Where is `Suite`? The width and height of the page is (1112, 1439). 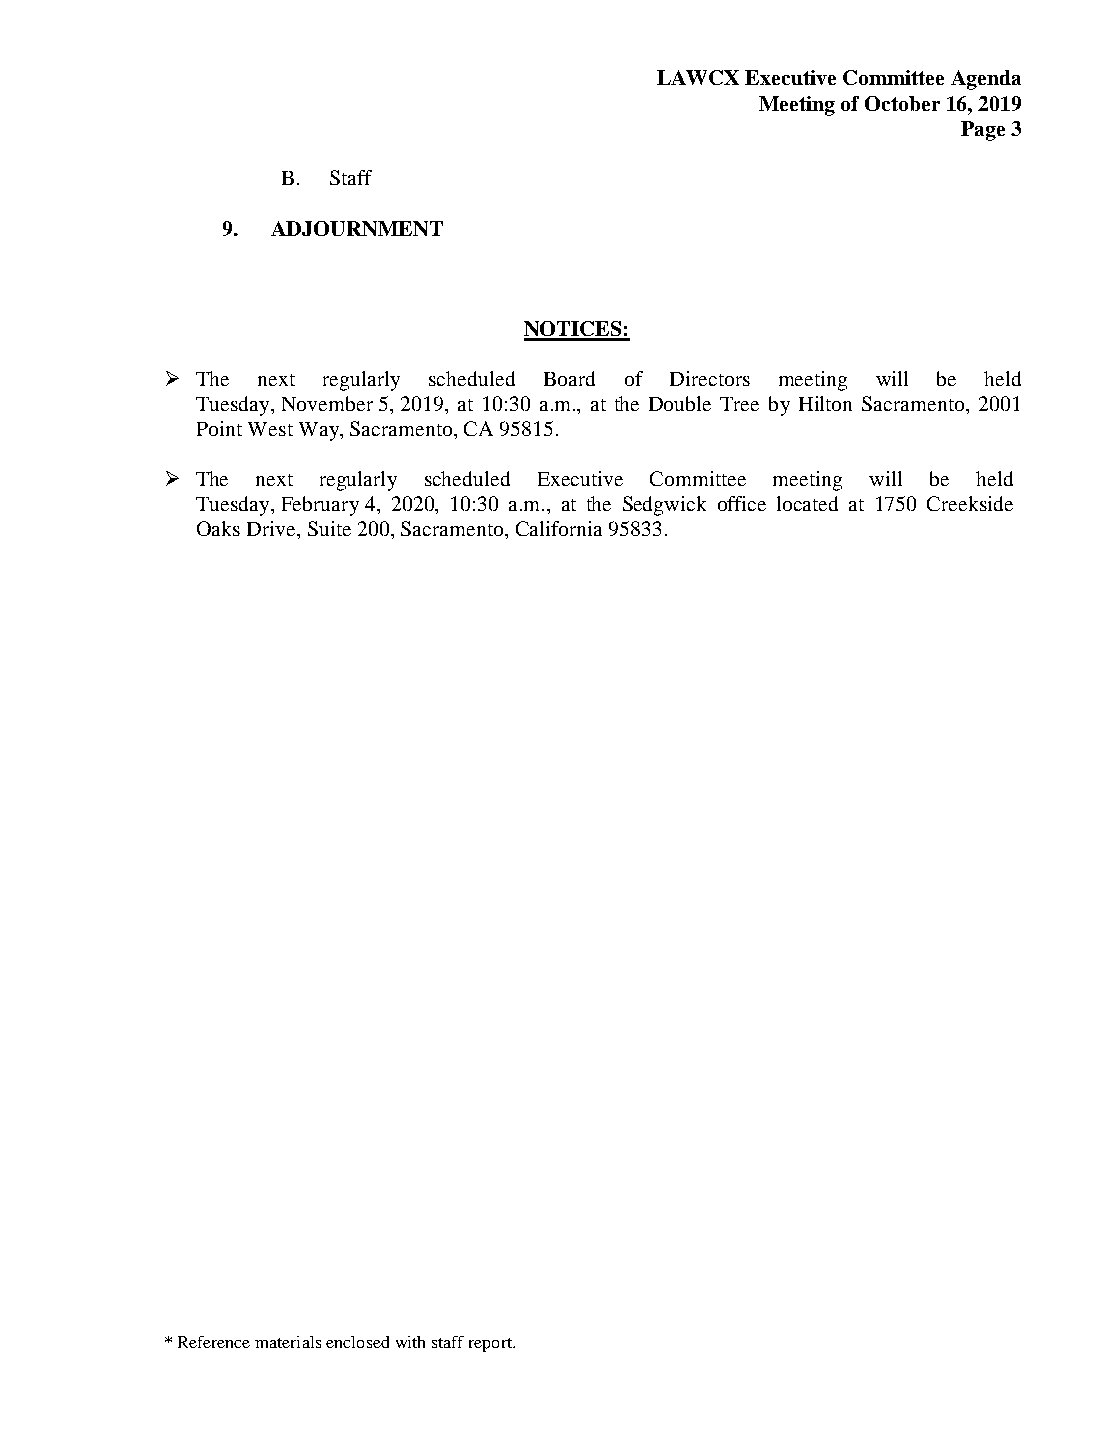
Suite is located at coordinates (329, 528).
